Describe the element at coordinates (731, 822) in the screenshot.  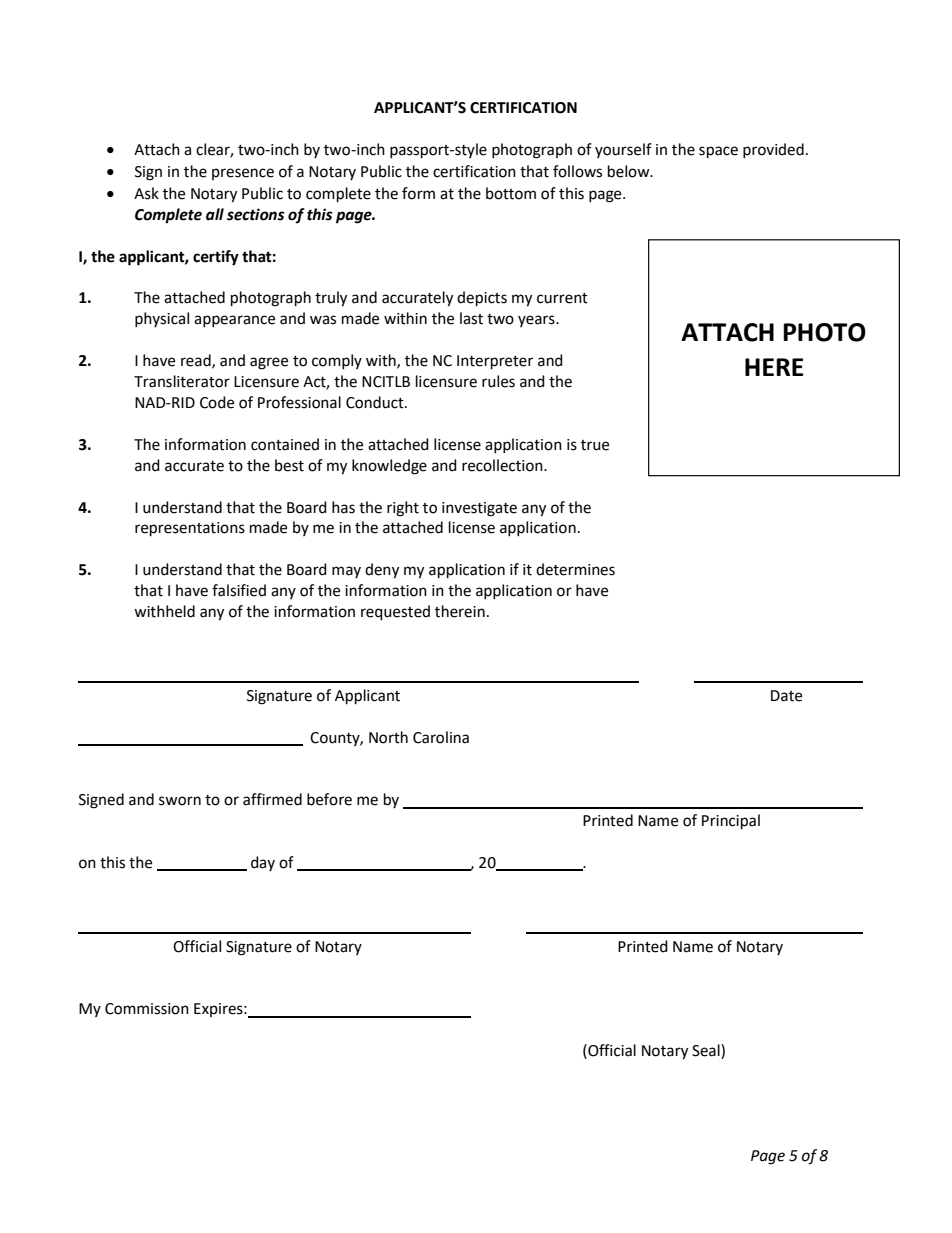
I see `Principal` at that location.
